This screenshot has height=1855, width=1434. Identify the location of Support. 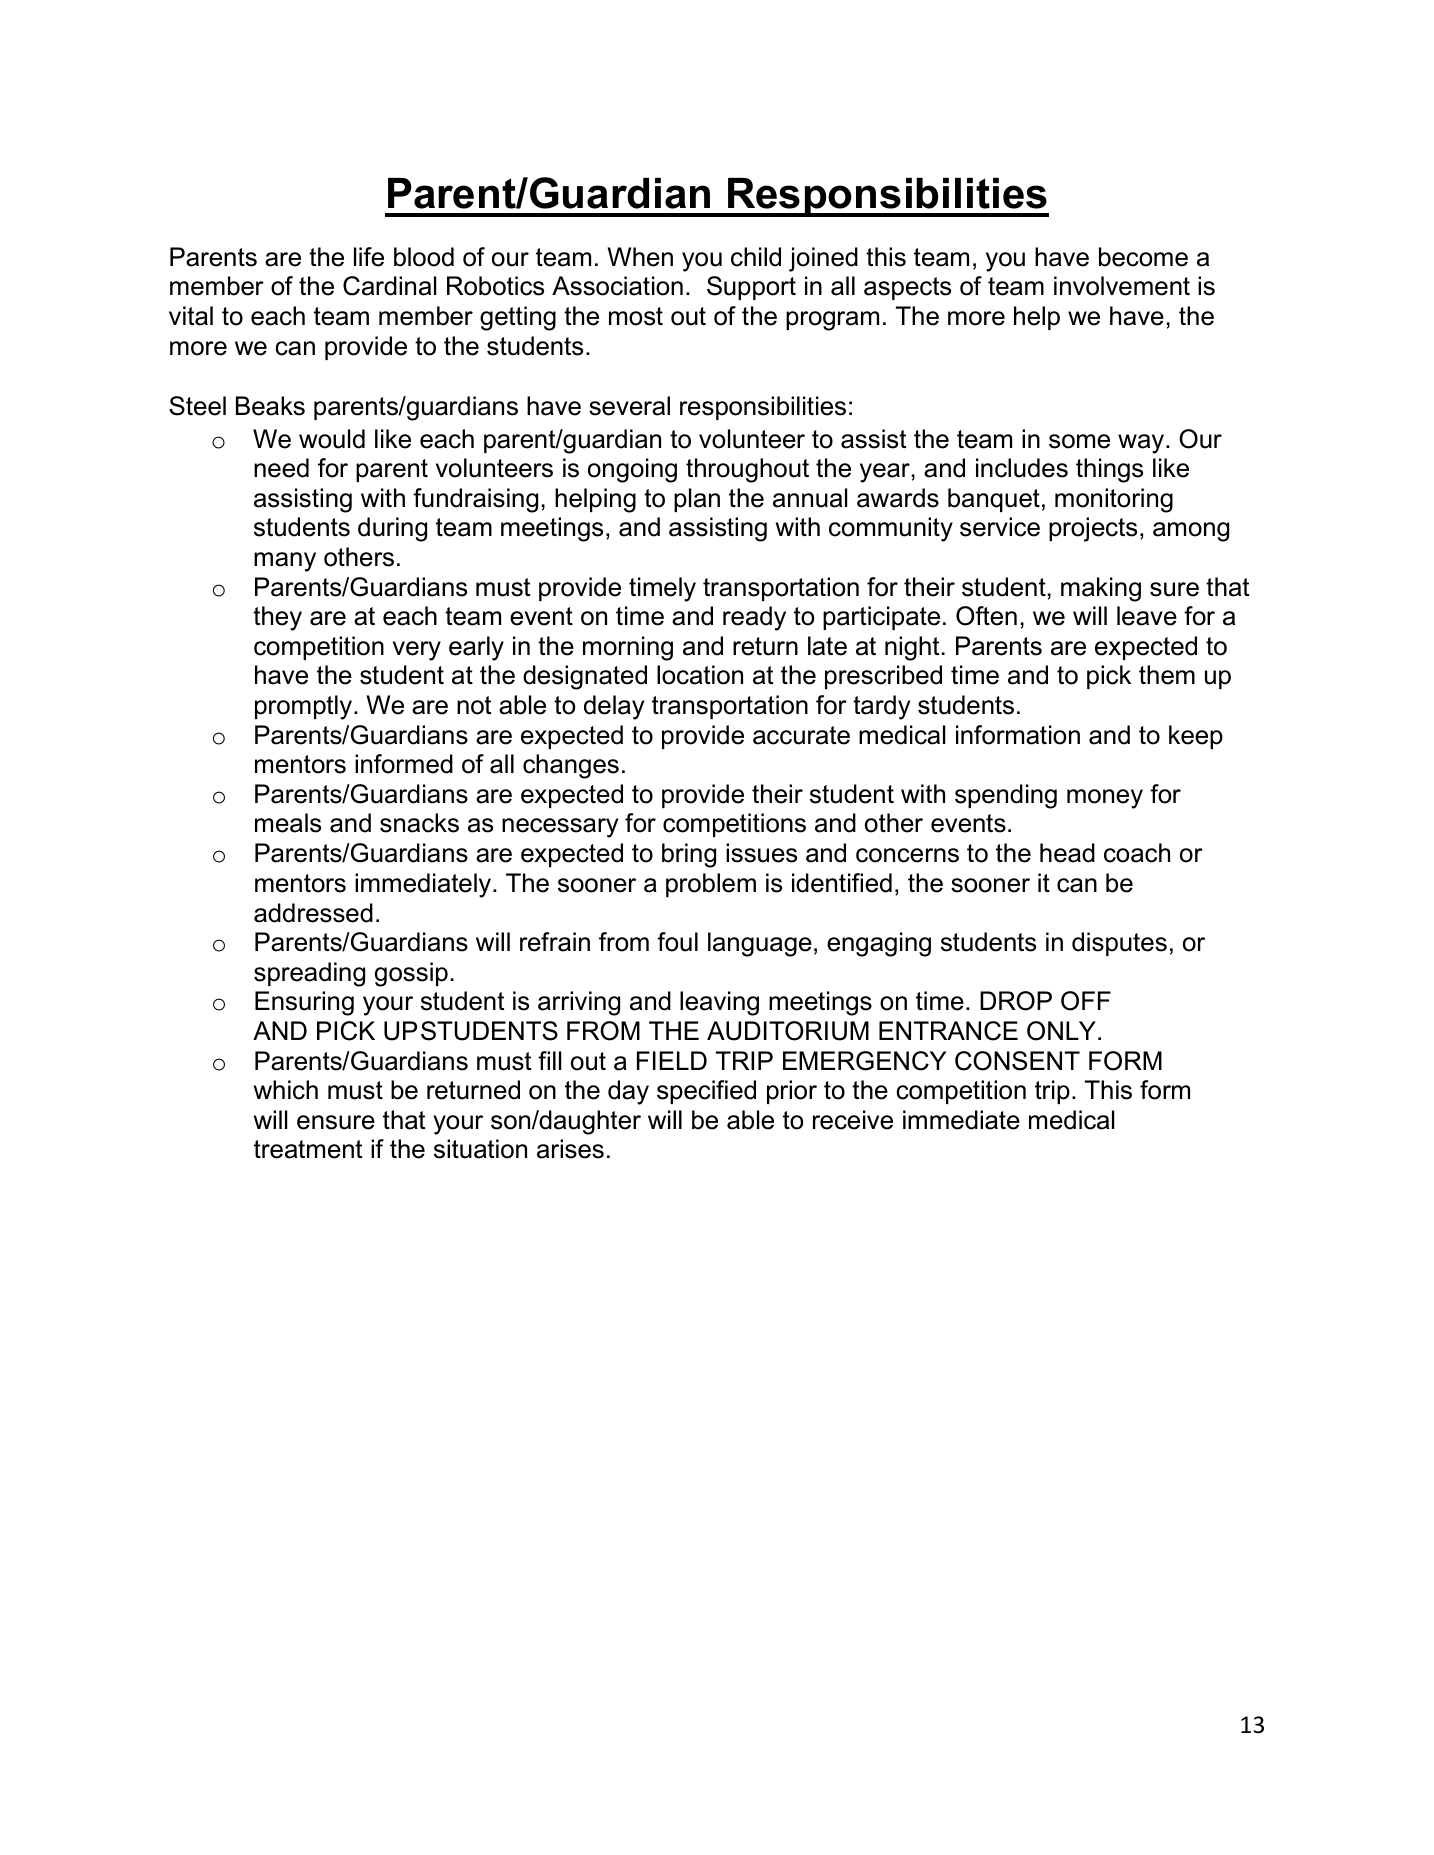
(751, 288).
